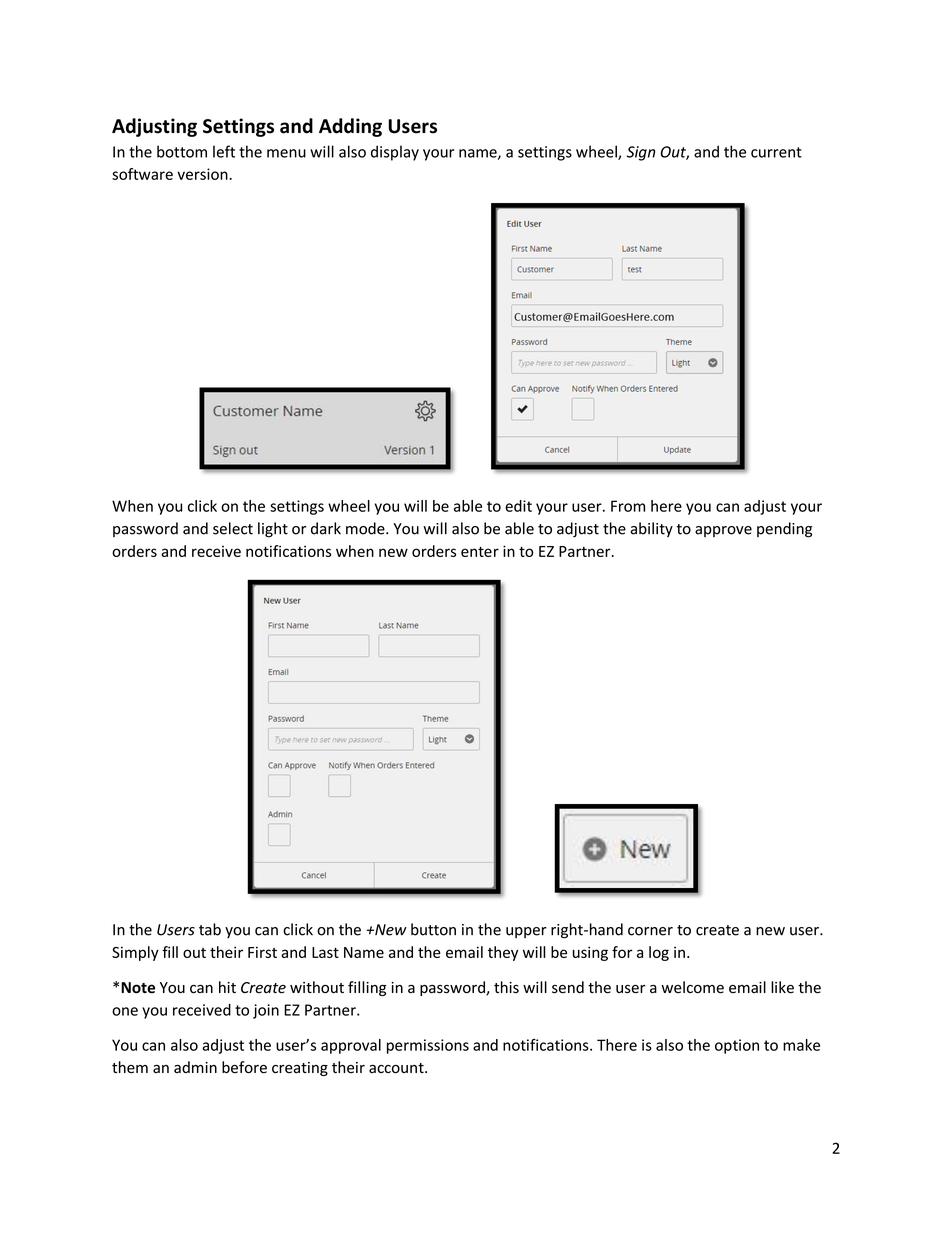 The image size is (952, 1233). Describe the element at coordinates (233, 528) in the document. I see `select` at that location.
